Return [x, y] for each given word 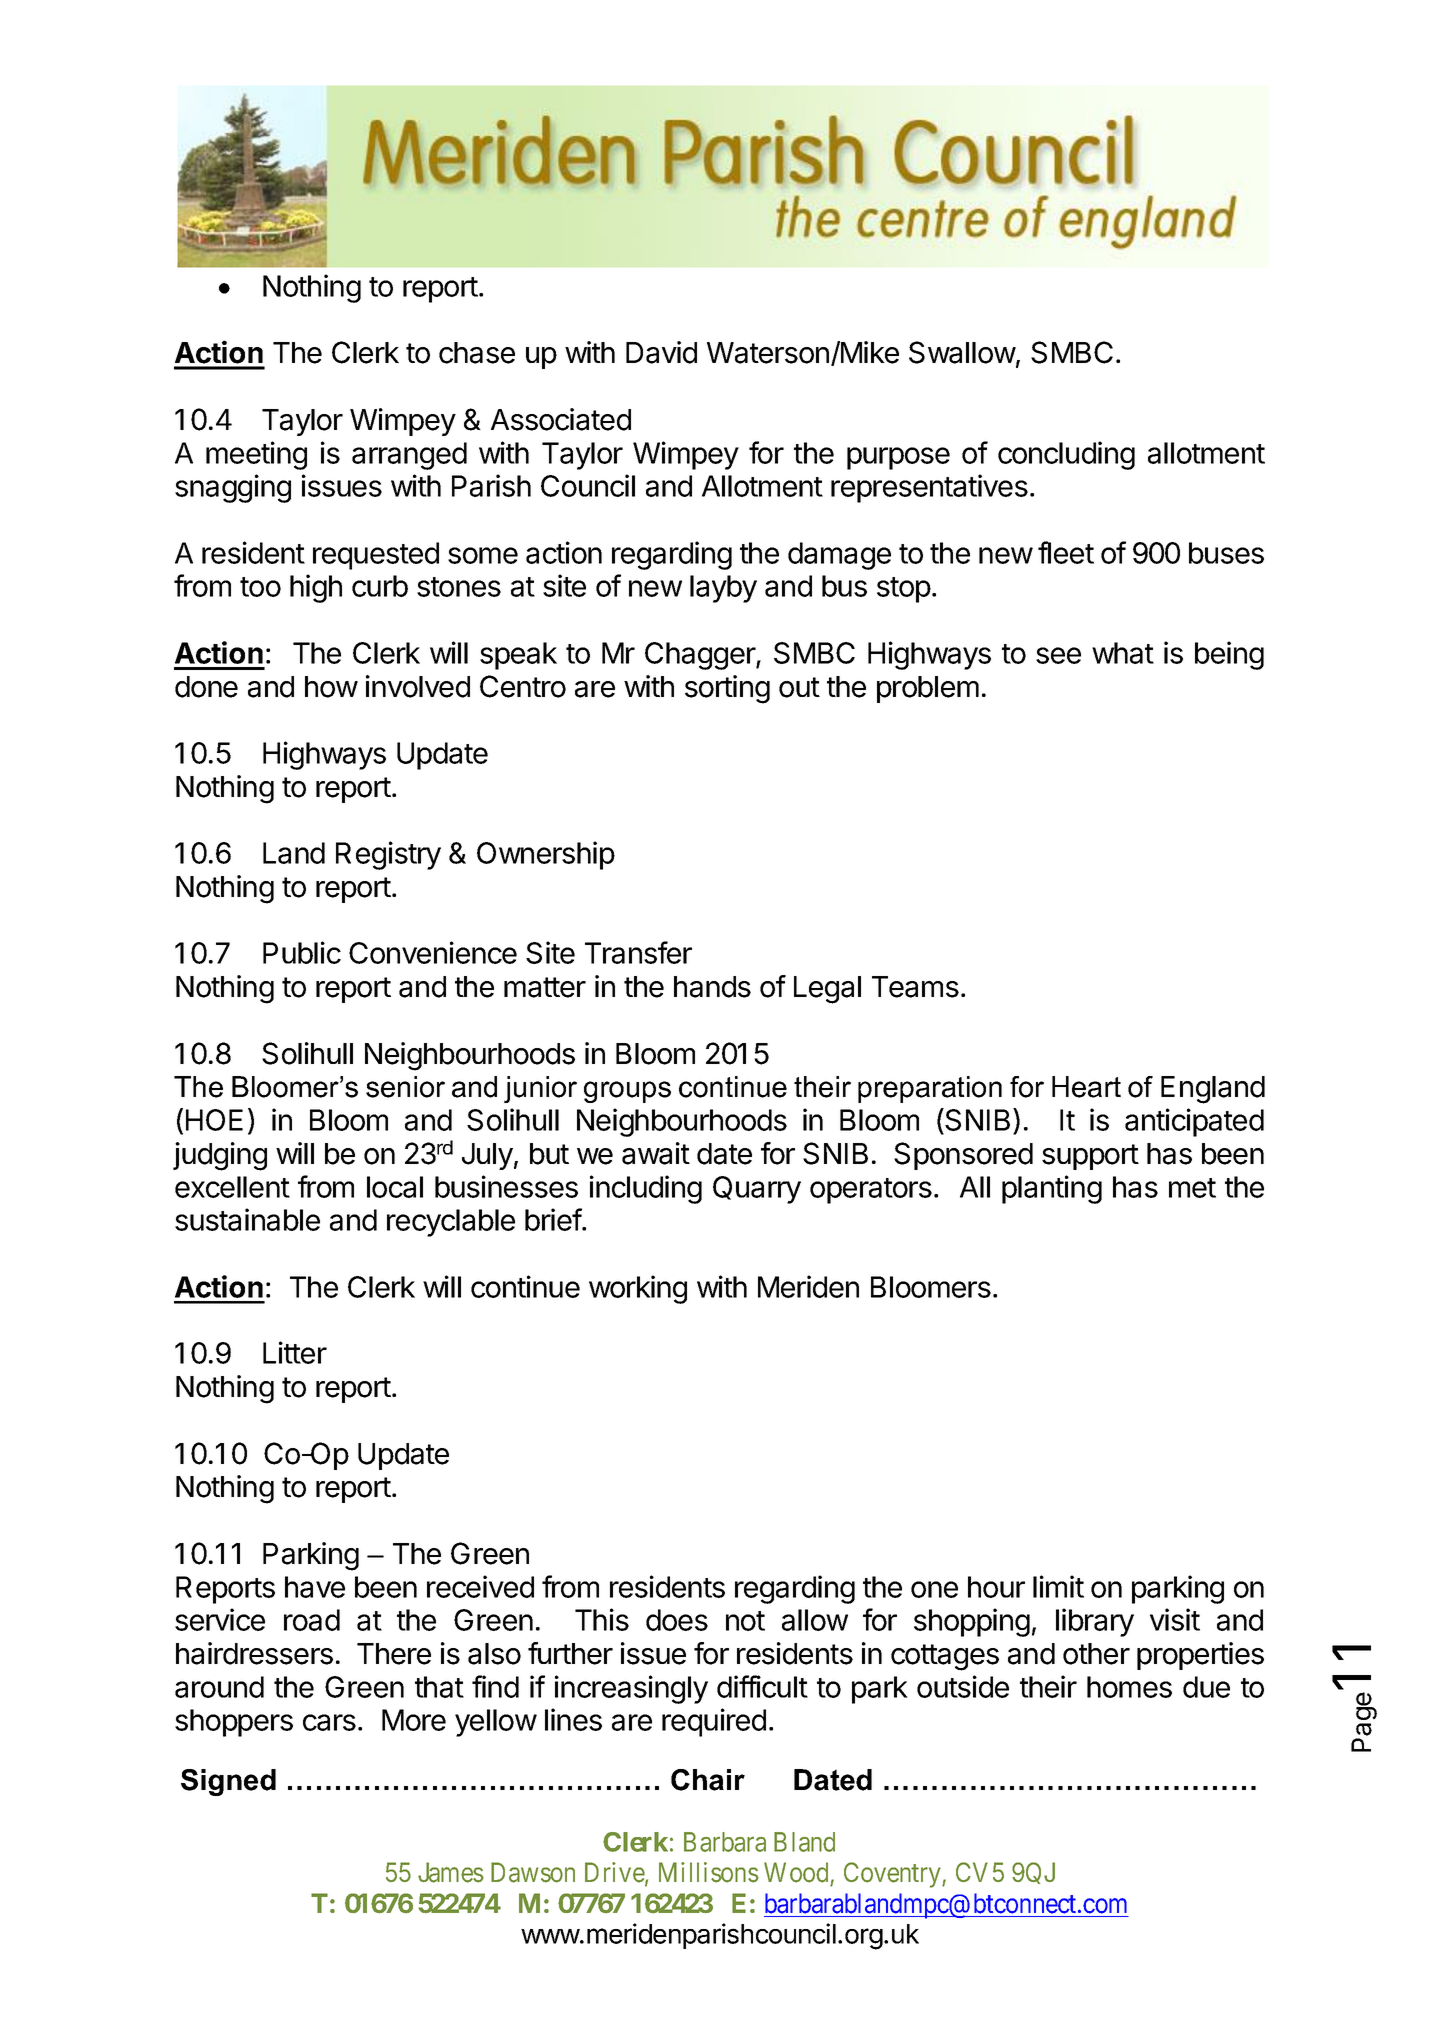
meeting [256, 455]
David [661, 352]
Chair [708, 1780]
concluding [1066, 455]
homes [1129, 1687]
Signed [228, 1782]
